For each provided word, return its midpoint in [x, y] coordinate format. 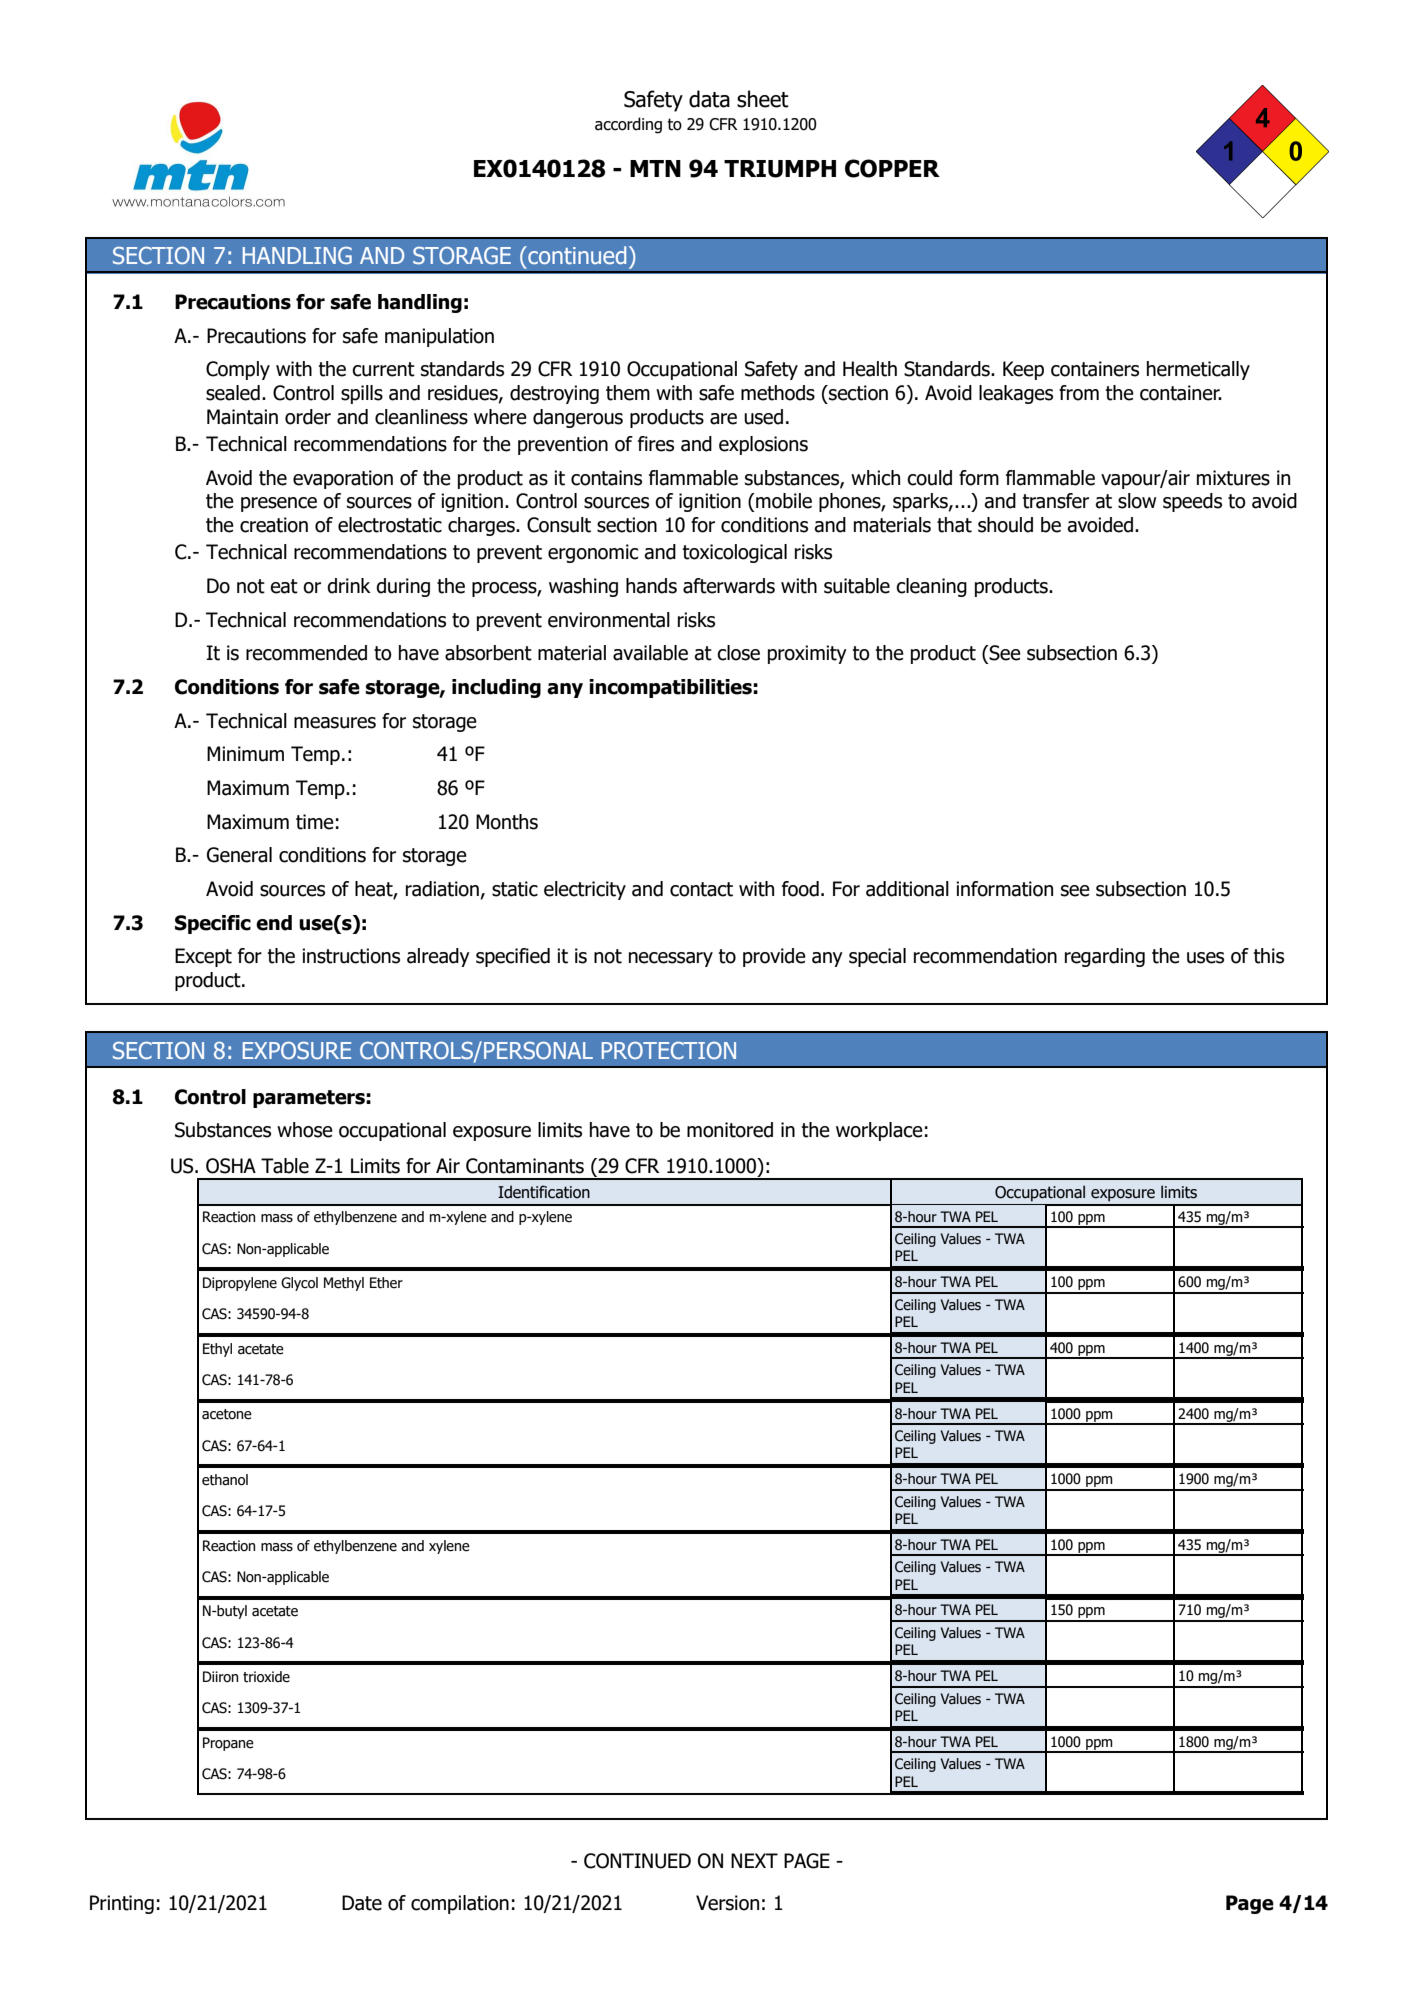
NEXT [754, 1860]
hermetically [1198, 370]
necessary [671, 959]
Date [362, 1903]
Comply [238, 370]
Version [727, 1903]
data [709, 99]
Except [203, 957]
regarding [1105, 957]
